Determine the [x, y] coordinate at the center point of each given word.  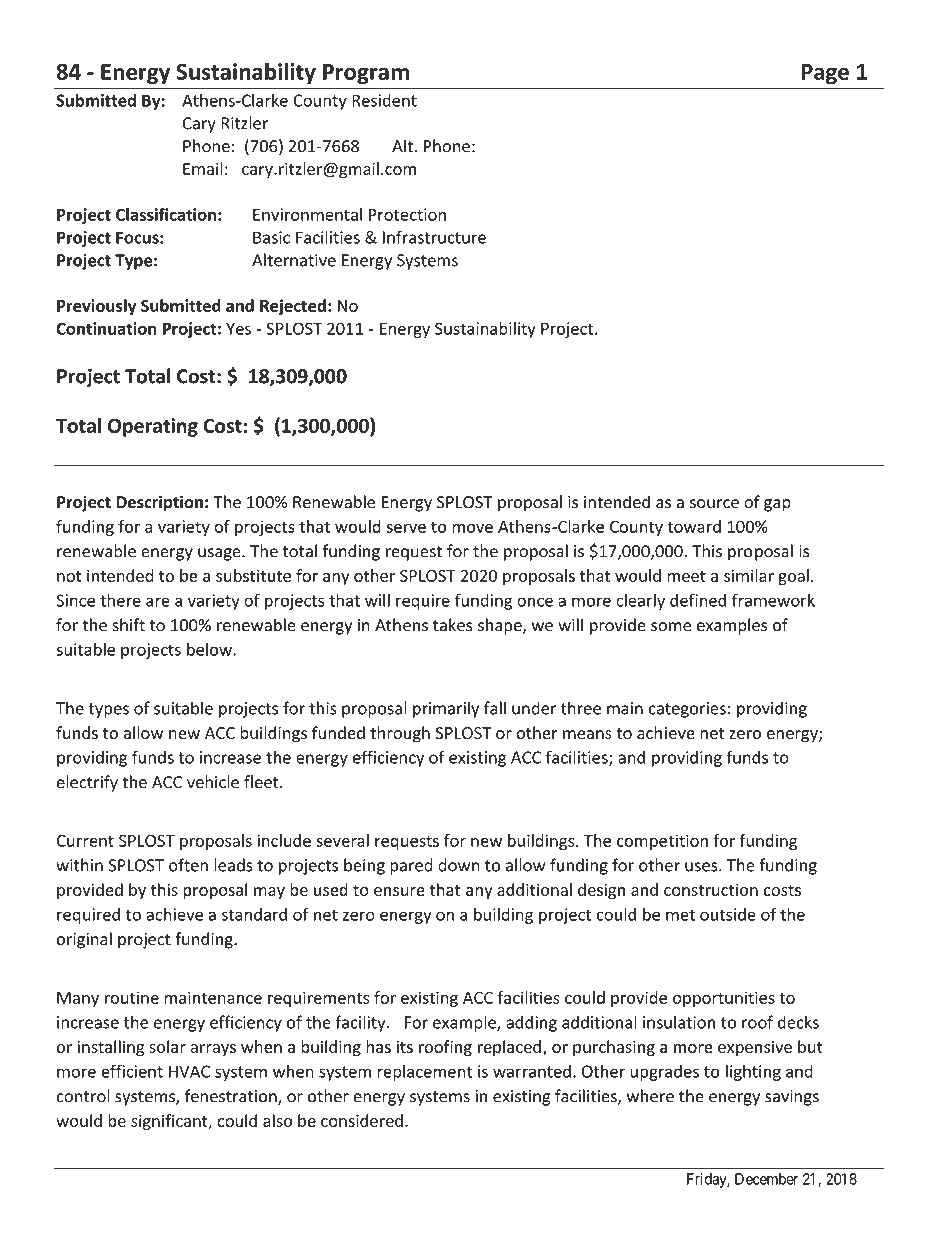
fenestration [231, 1097]
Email [203, 168]
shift [128, 625]
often [188, 865]
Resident [384, 100]
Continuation [106, 328]
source [714, 504]
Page [825, 74]
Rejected [293, 307]
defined [698, 600]
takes [453, 625]
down [459, 865]
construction [711, 889]
